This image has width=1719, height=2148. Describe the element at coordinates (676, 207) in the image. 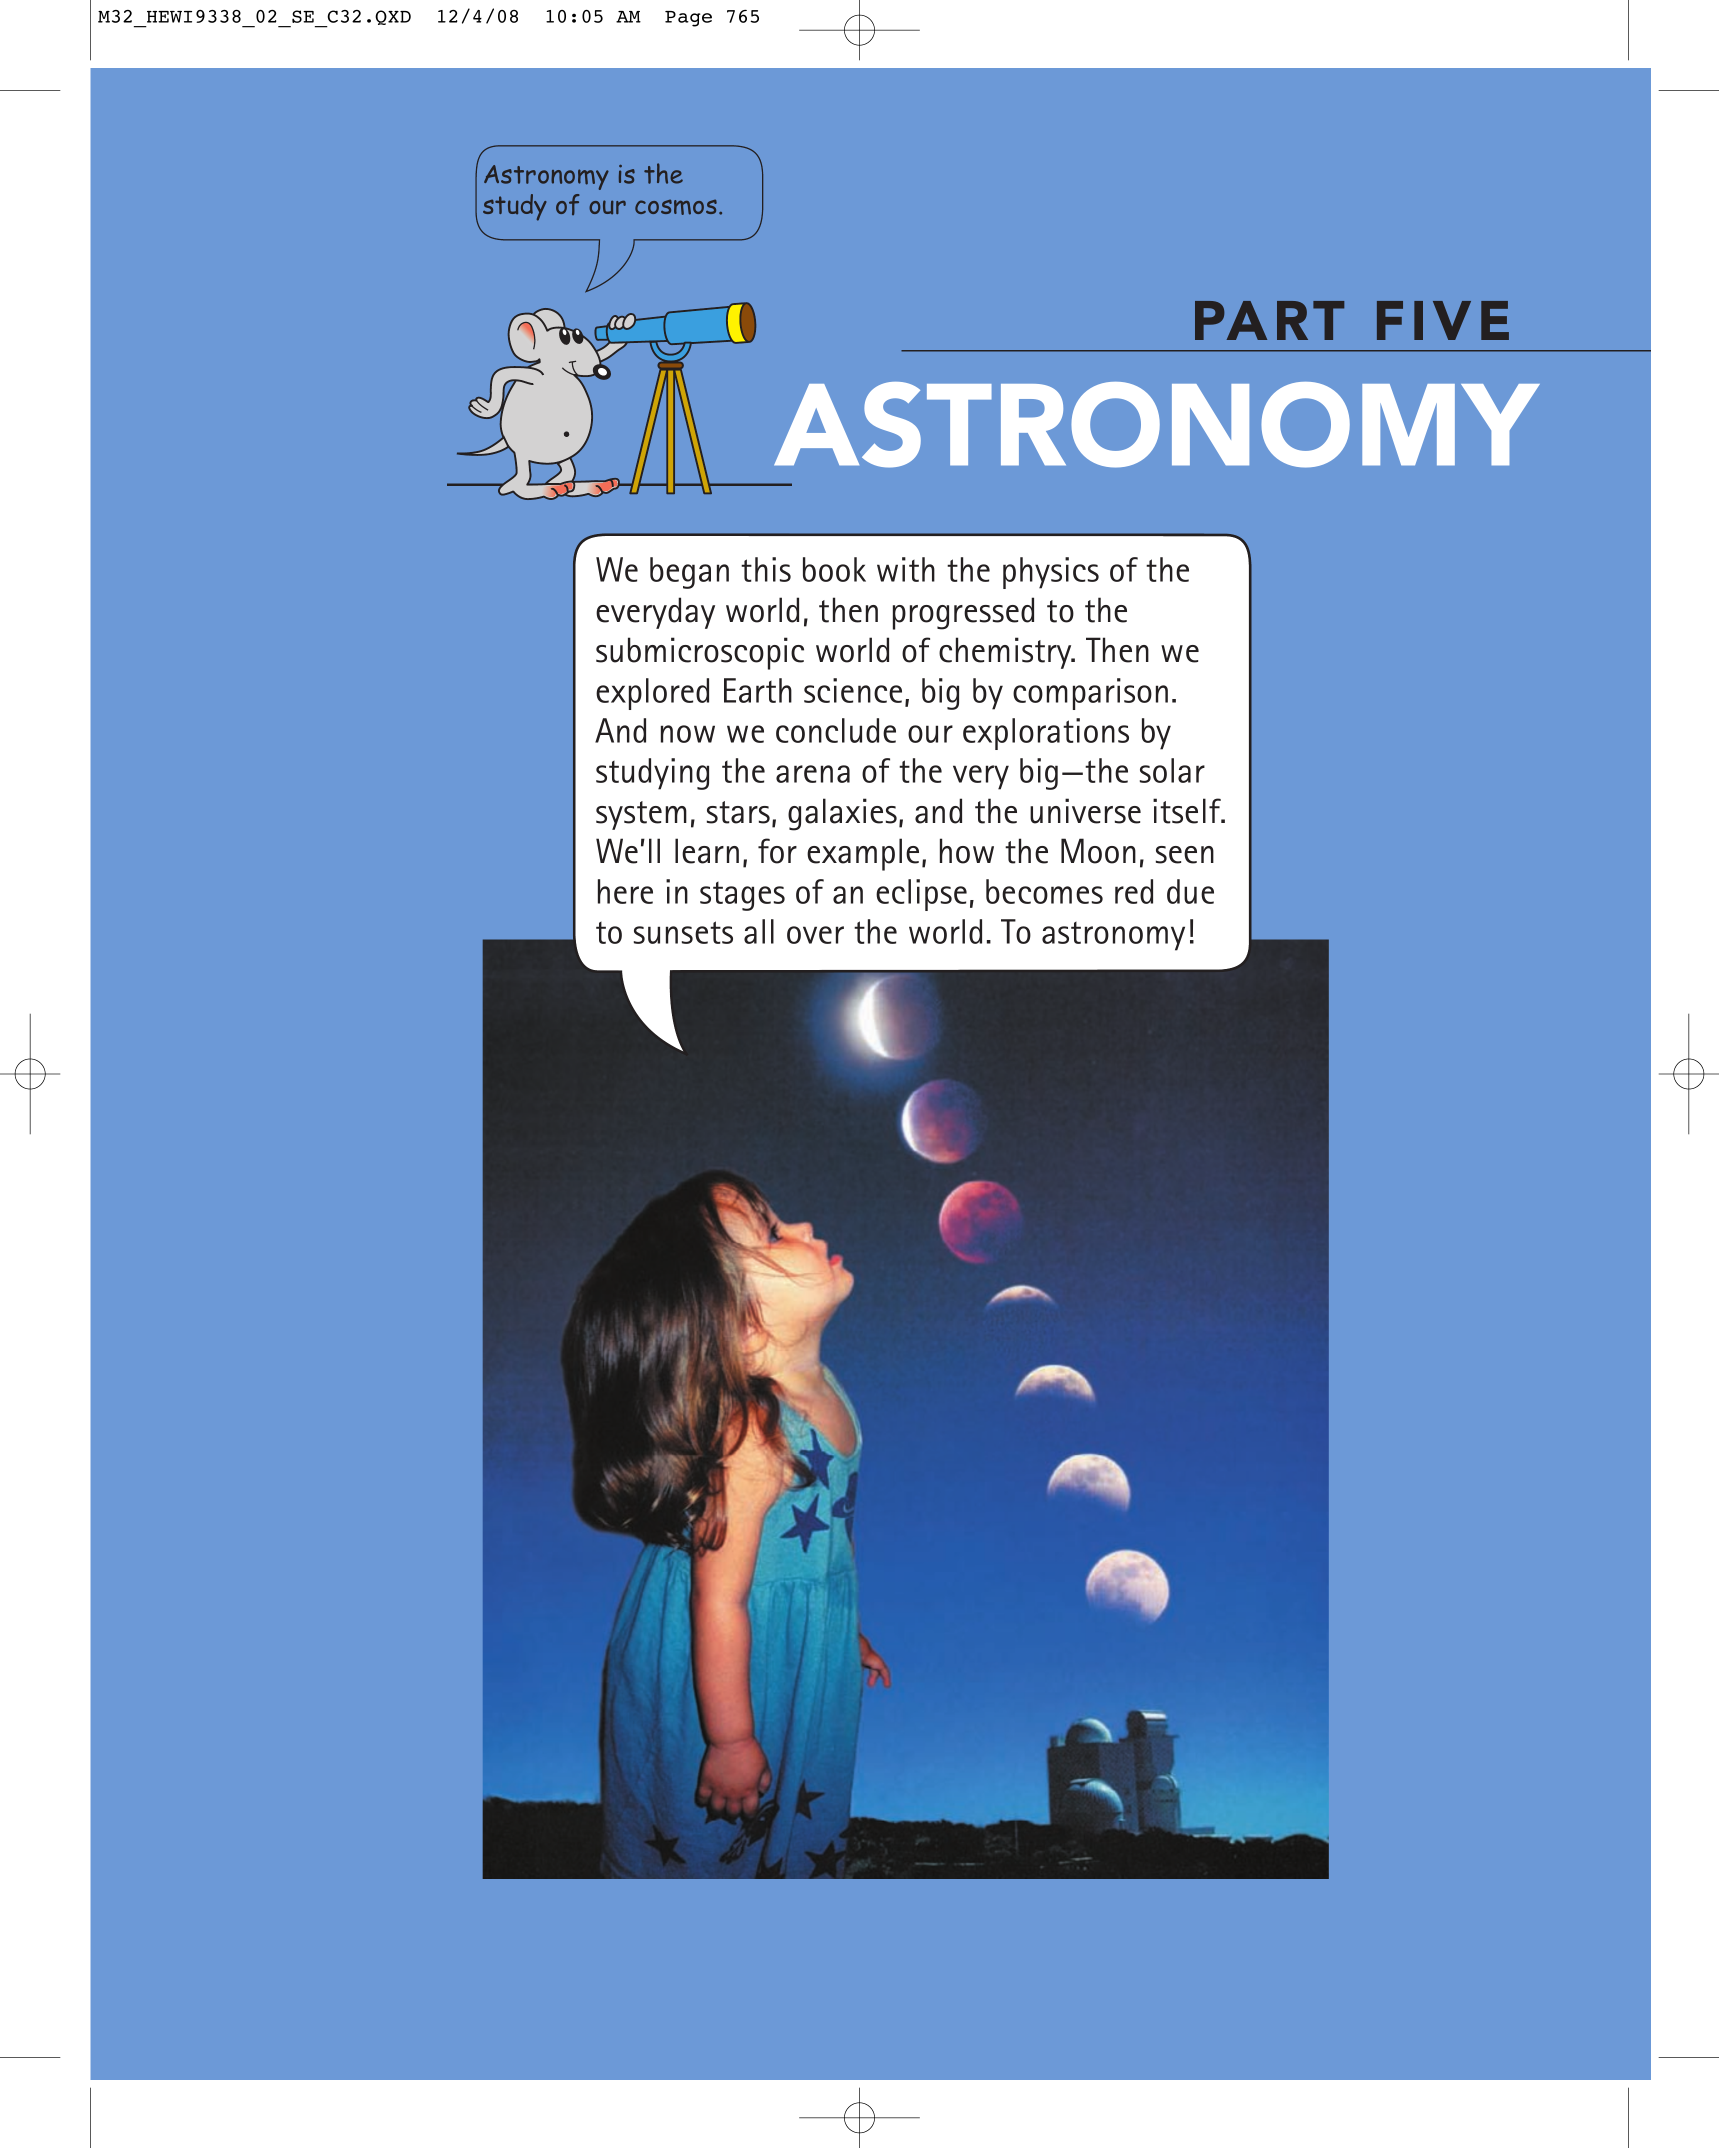

I see `cosmos` at that location.
